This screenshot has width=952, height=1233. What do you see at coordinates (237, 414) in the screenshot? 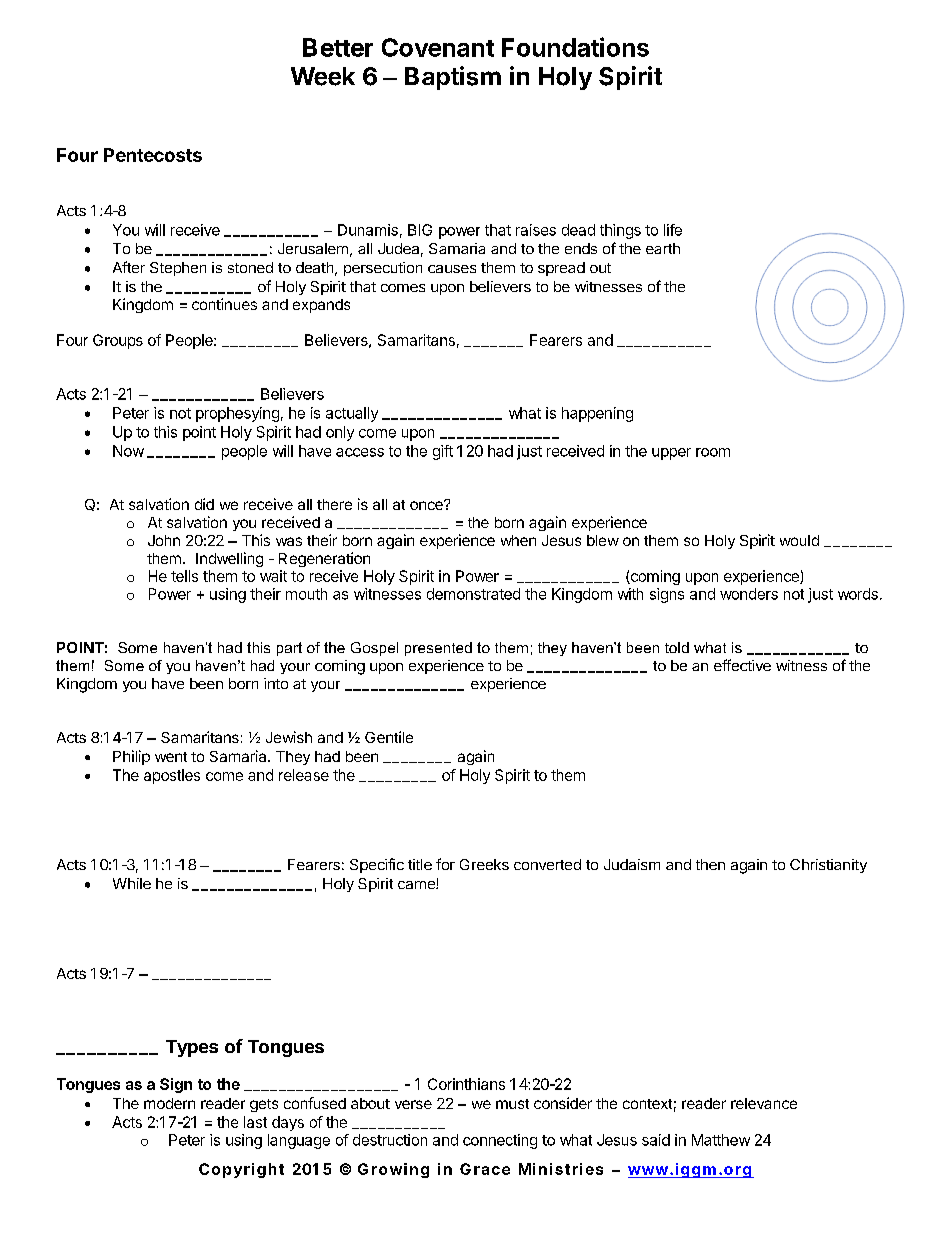
I see `prophesying` at bounding box center [237, 414].
